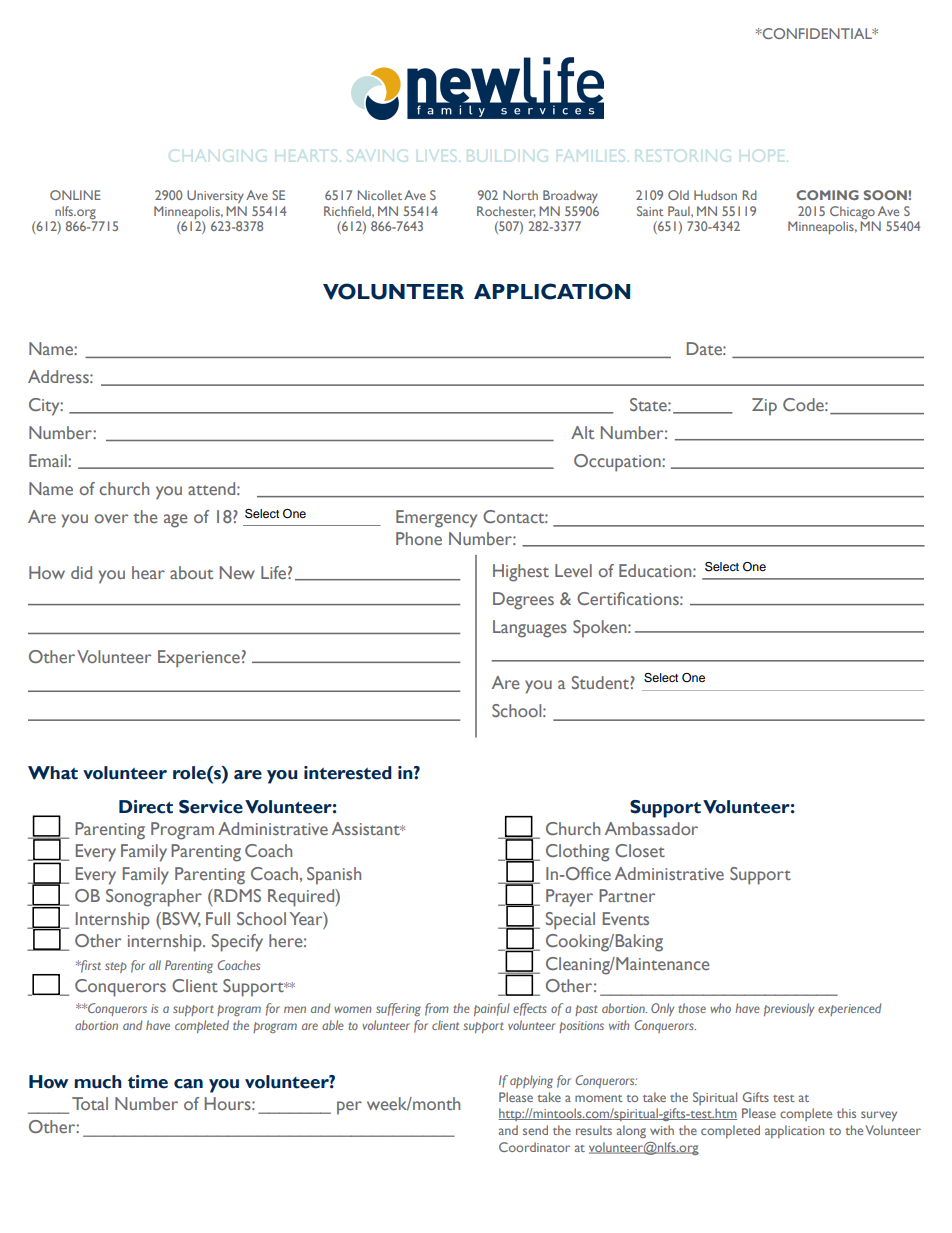  Describe the element at coordinates (827, 195) in the screenshot. I see `COMING` at that location.
